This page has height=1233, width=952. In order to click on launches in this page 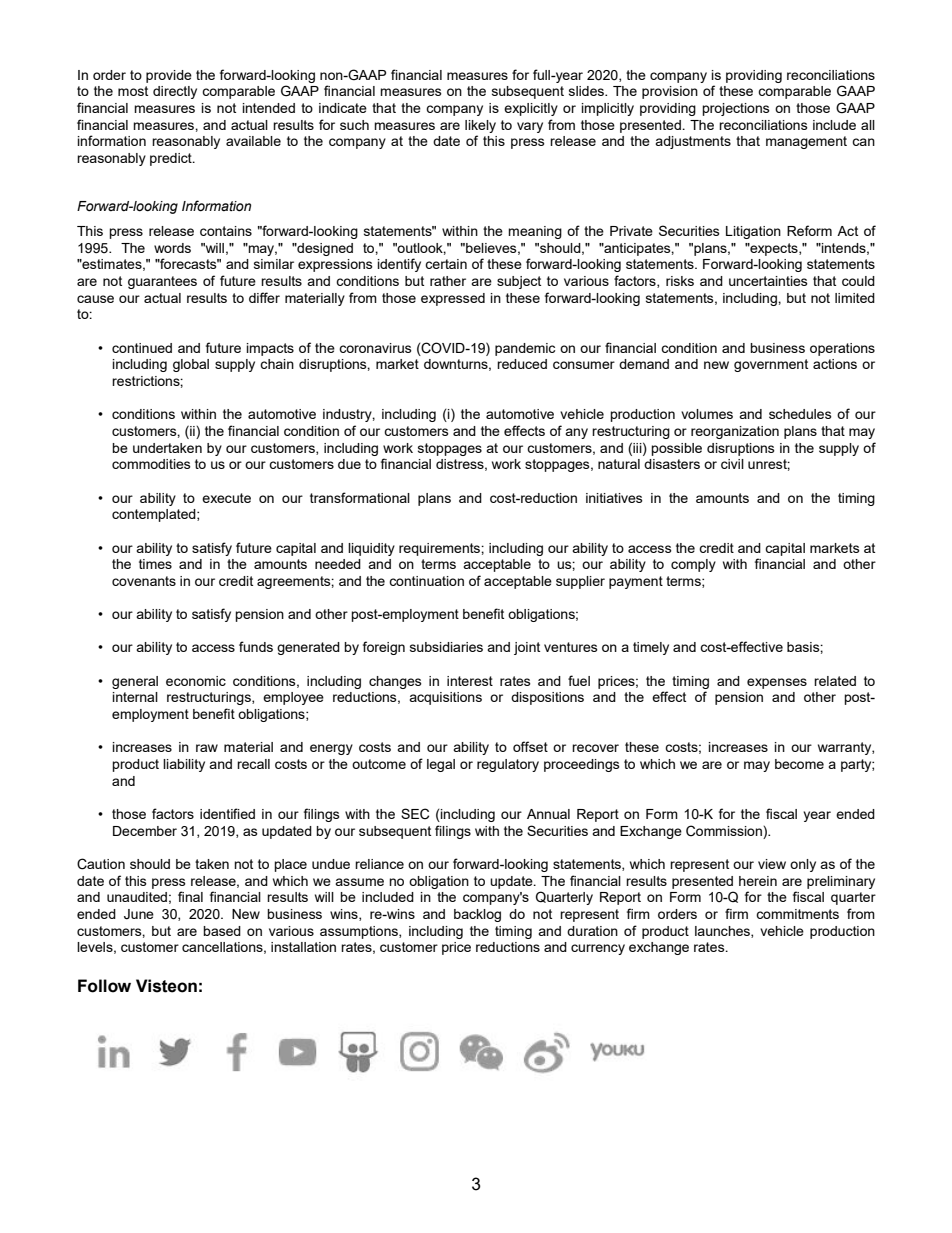, I will do `click(723, 932)`.
